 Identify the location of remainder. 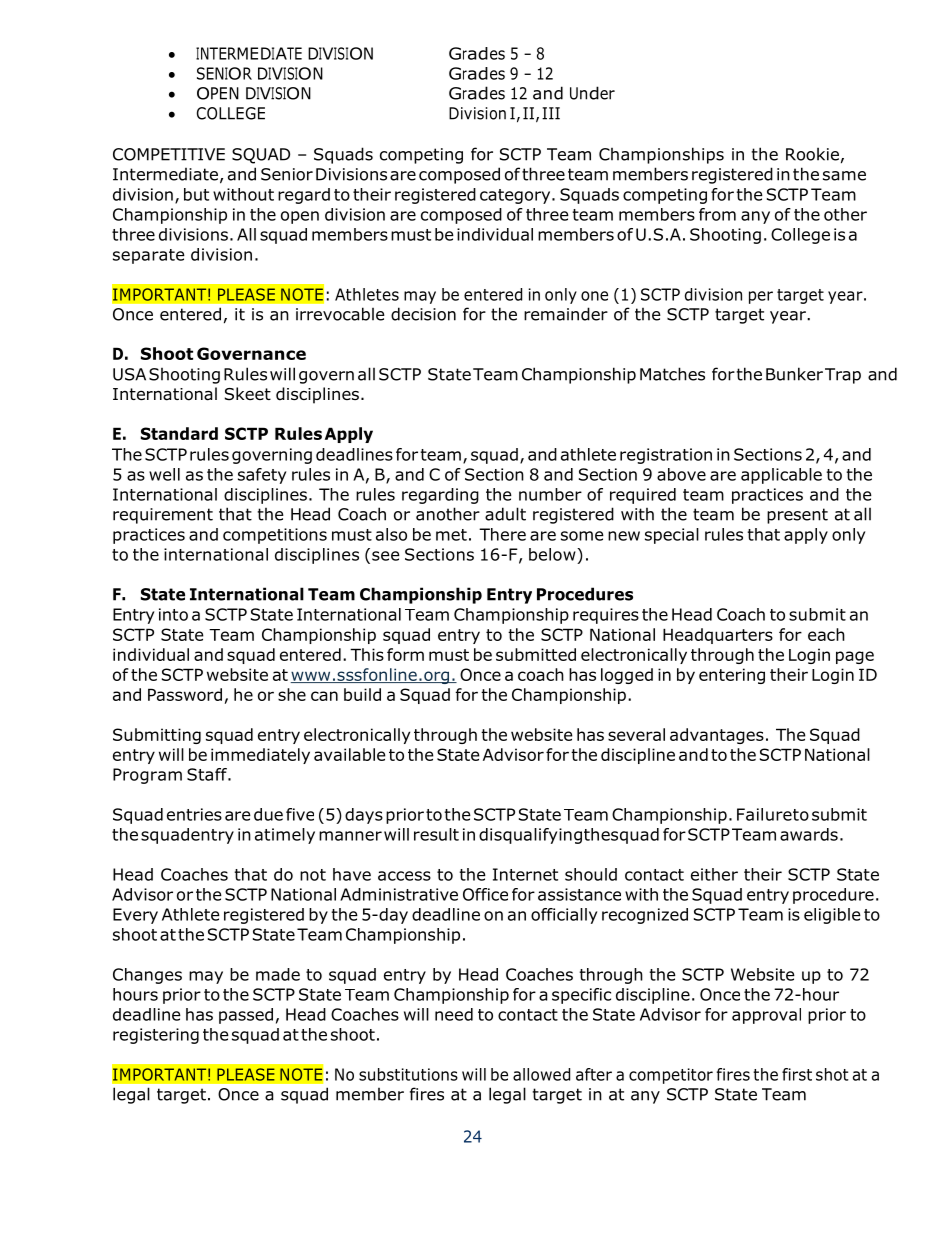
(566, 314).
